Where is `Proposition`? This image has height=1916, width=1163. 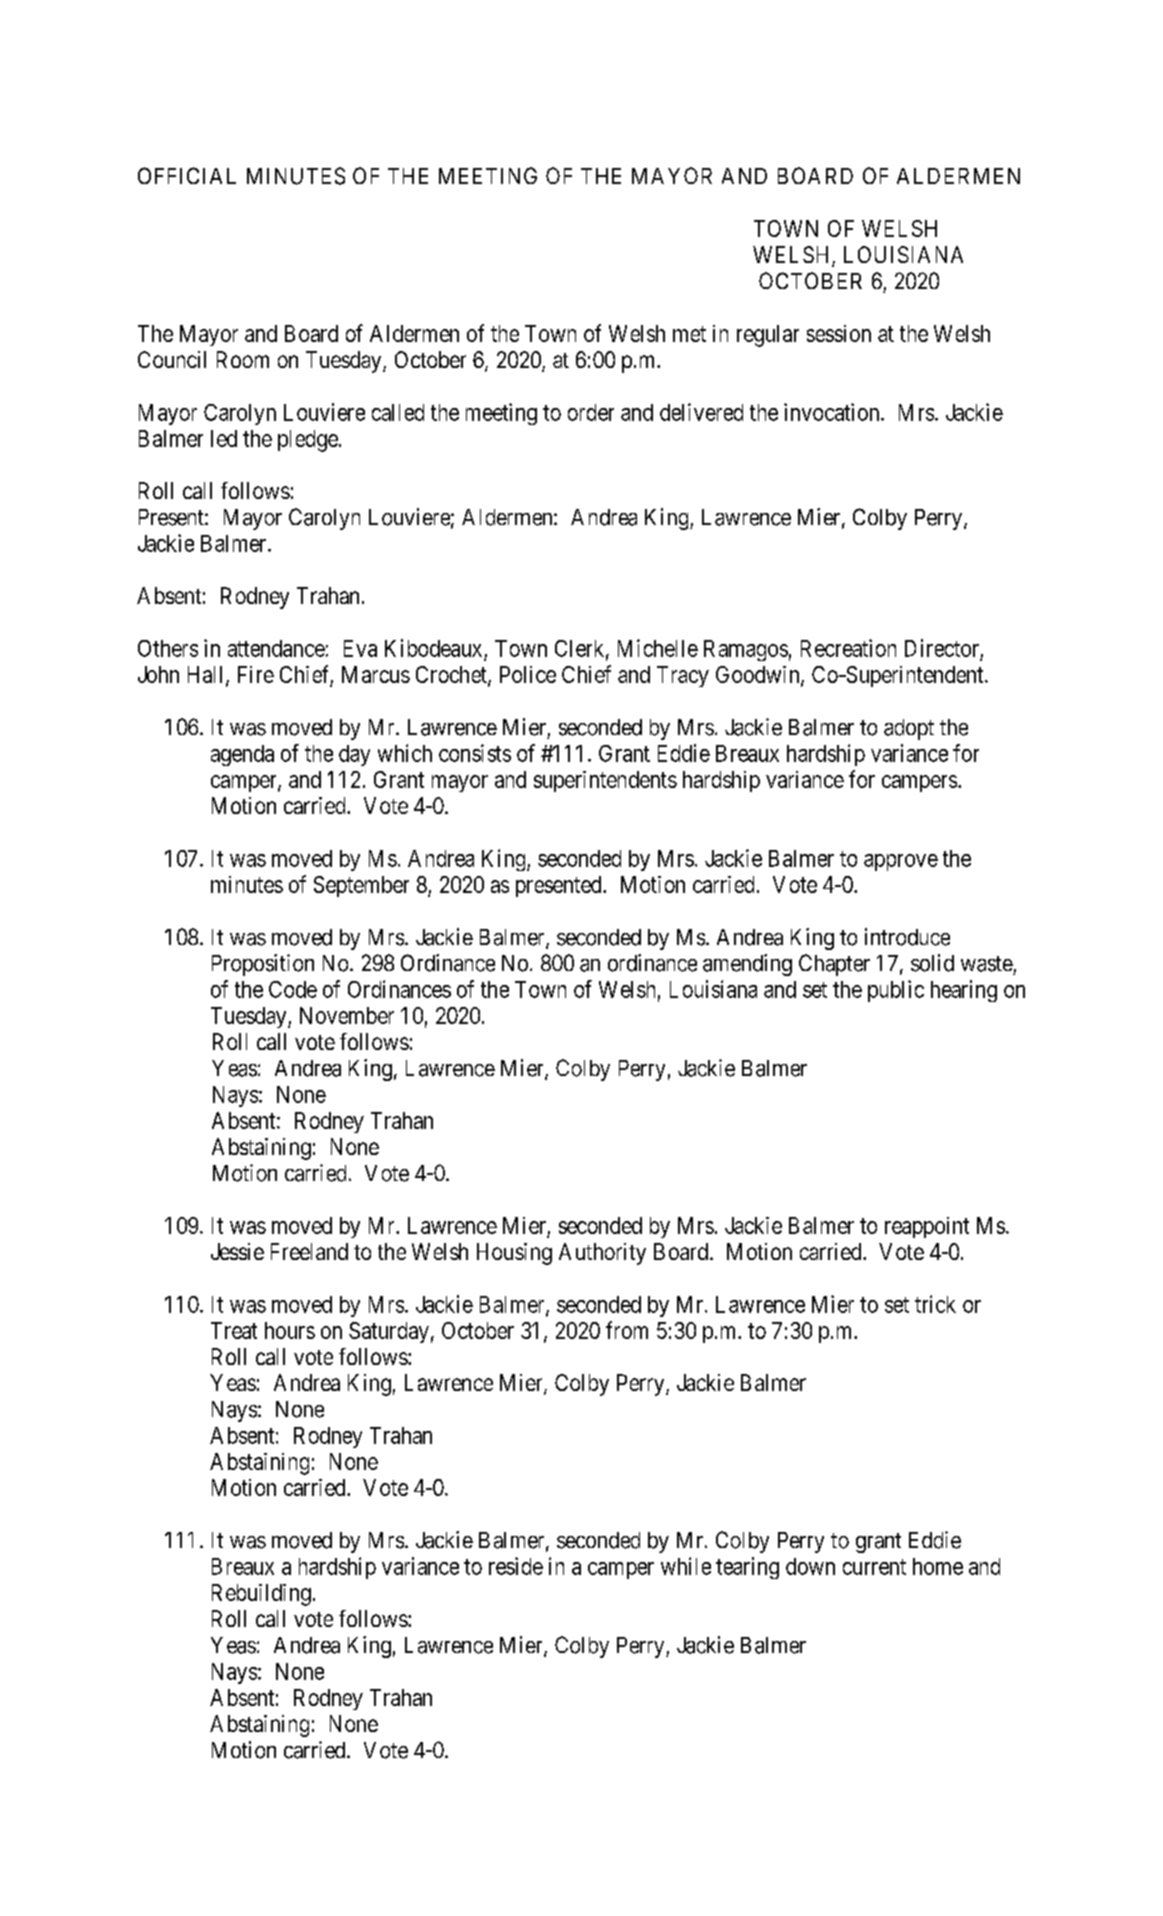
Proposition is located at coordinates (263, 965).
